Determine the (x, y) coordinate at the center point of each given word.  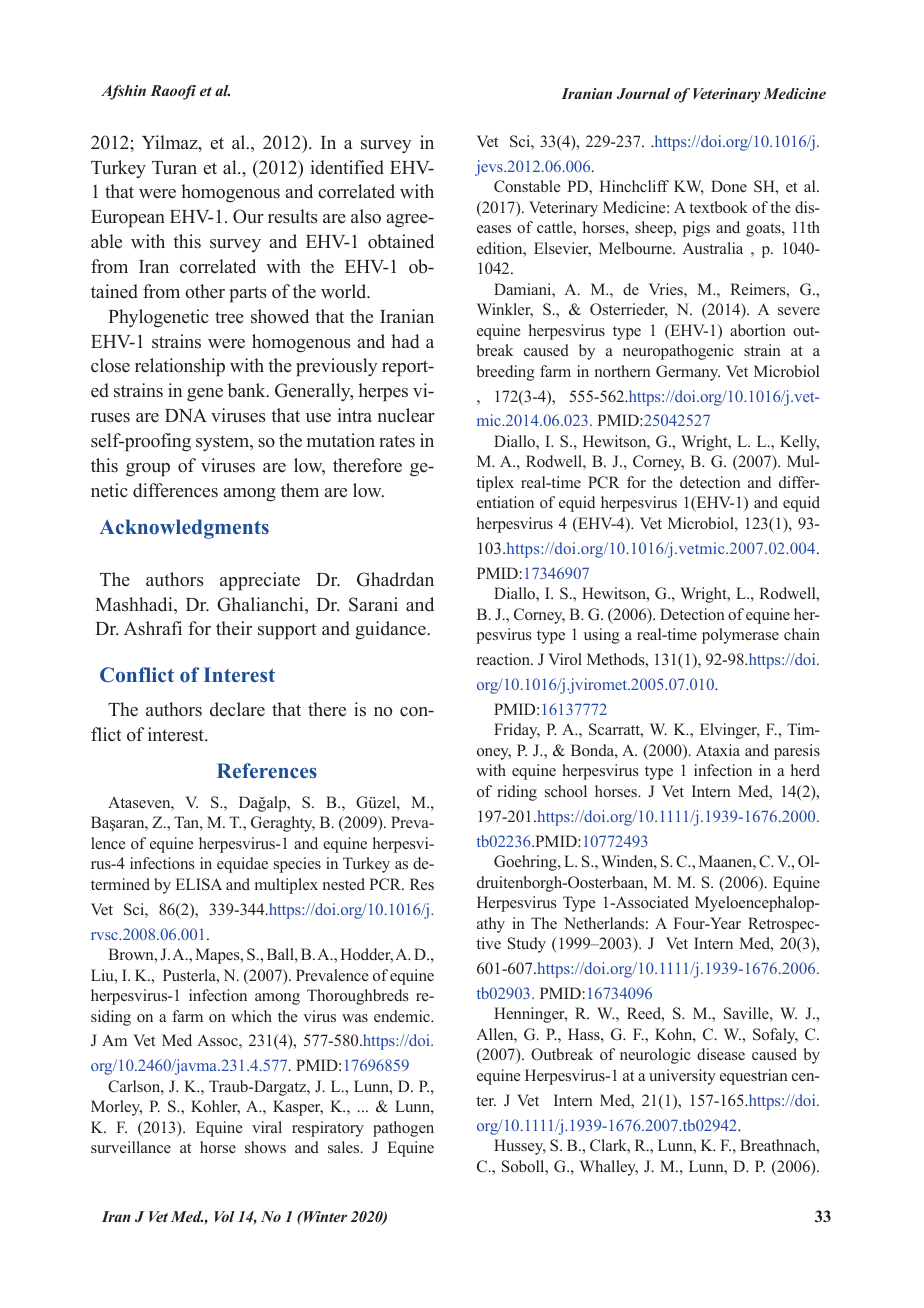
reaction (505, 659)
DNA (186, 415)
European (128, 219)
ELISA (199, 884)
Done (729, 186)
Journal (644, 93)
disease (721, 1054)
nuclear (406, 415)
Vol (225, 1216)
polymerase (740, 636)
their (234, 628)
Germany (688, 373)
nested (344, 884)
